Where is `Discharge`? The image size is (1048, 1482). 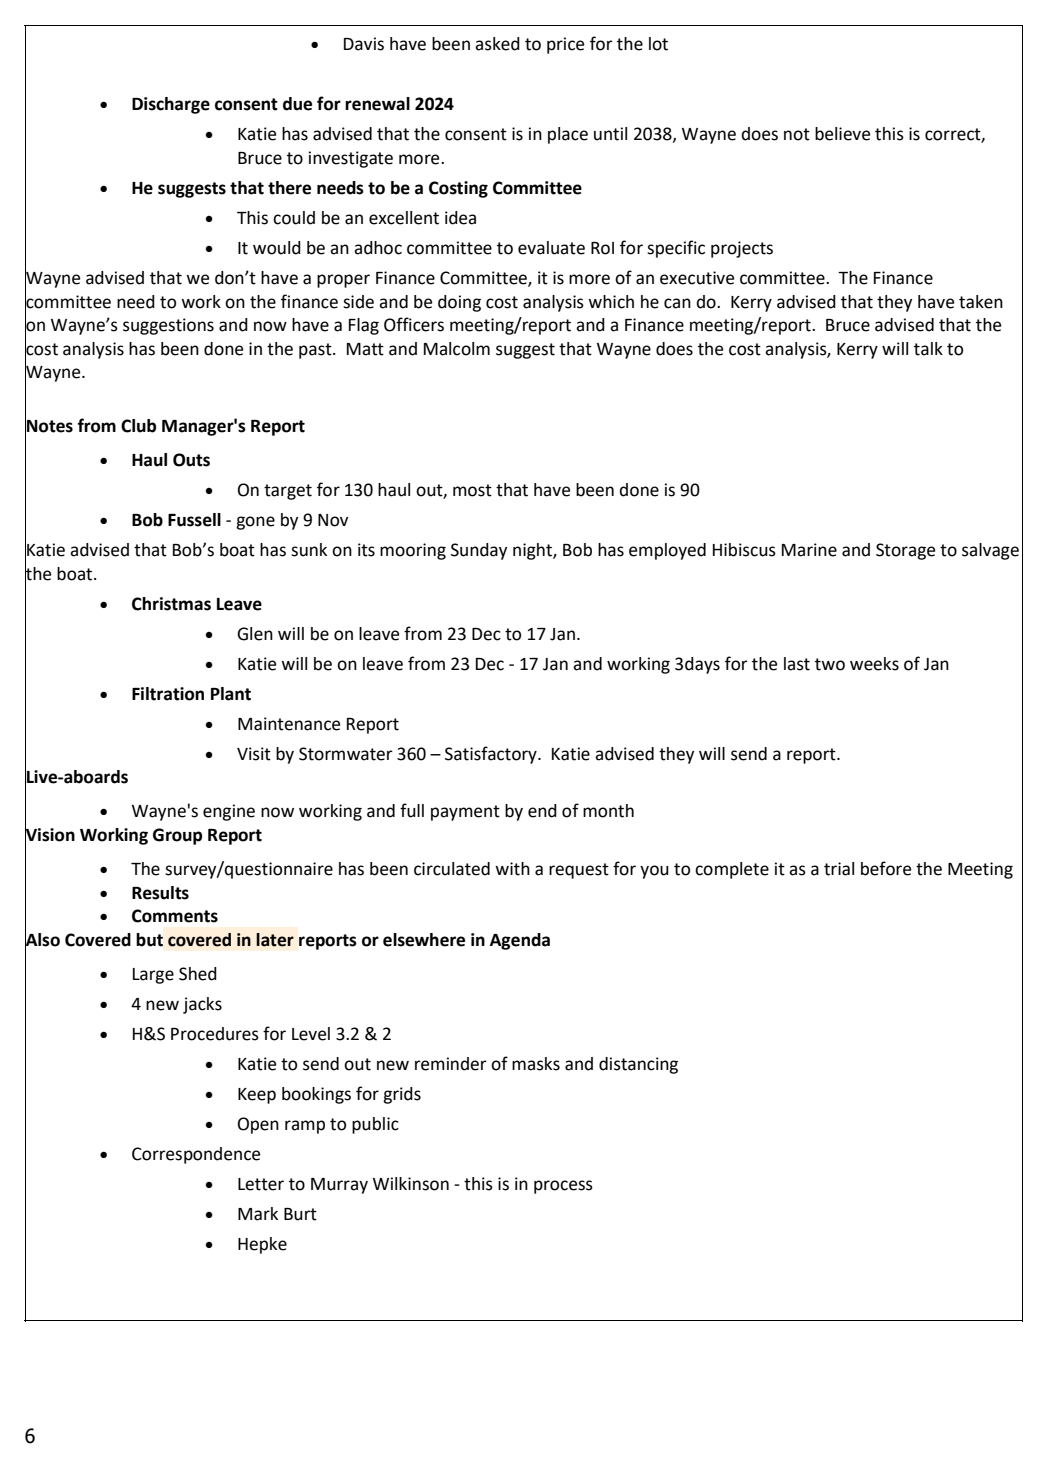 Discharge is located at coordinates (171, 105).
